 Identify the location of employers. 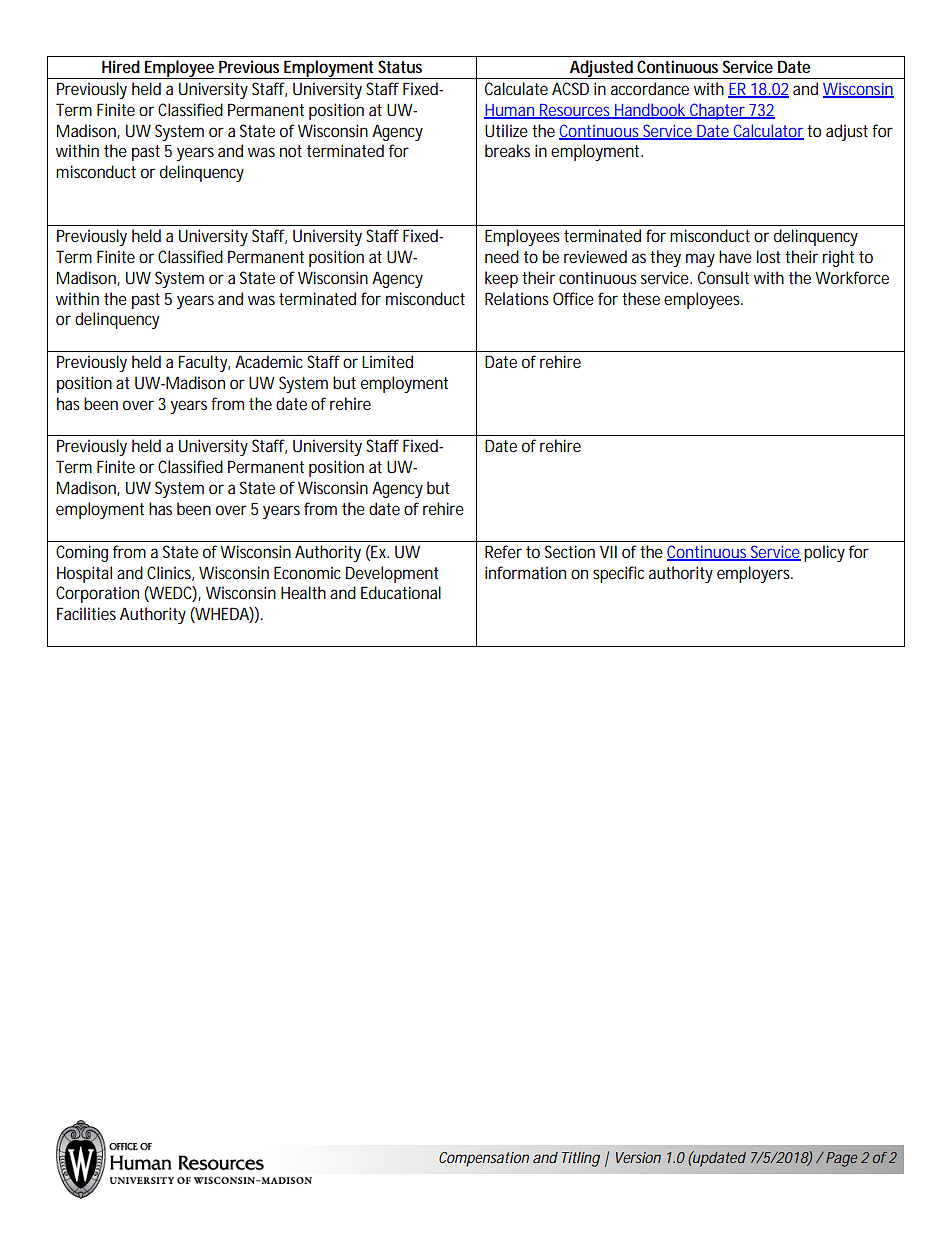
(755, 574).
